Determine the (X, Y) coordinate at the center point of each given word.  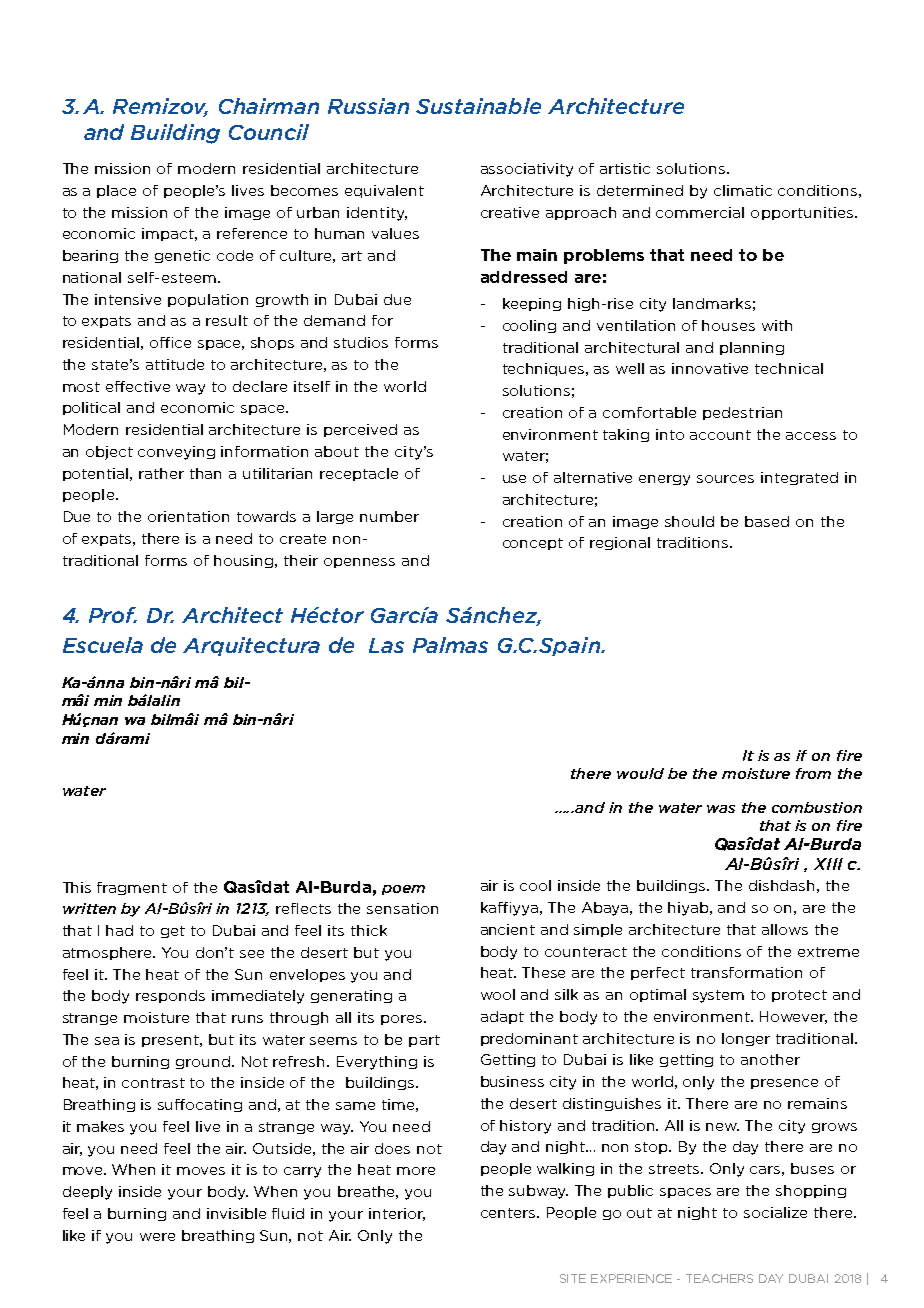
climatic (743, 190)
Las (386, 645)
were (157, 1237)
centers (509, 1213)
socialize (775, 1212)
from (813, 773)
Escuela (103, 645)
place (116, 191)
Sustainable (478, 106)
